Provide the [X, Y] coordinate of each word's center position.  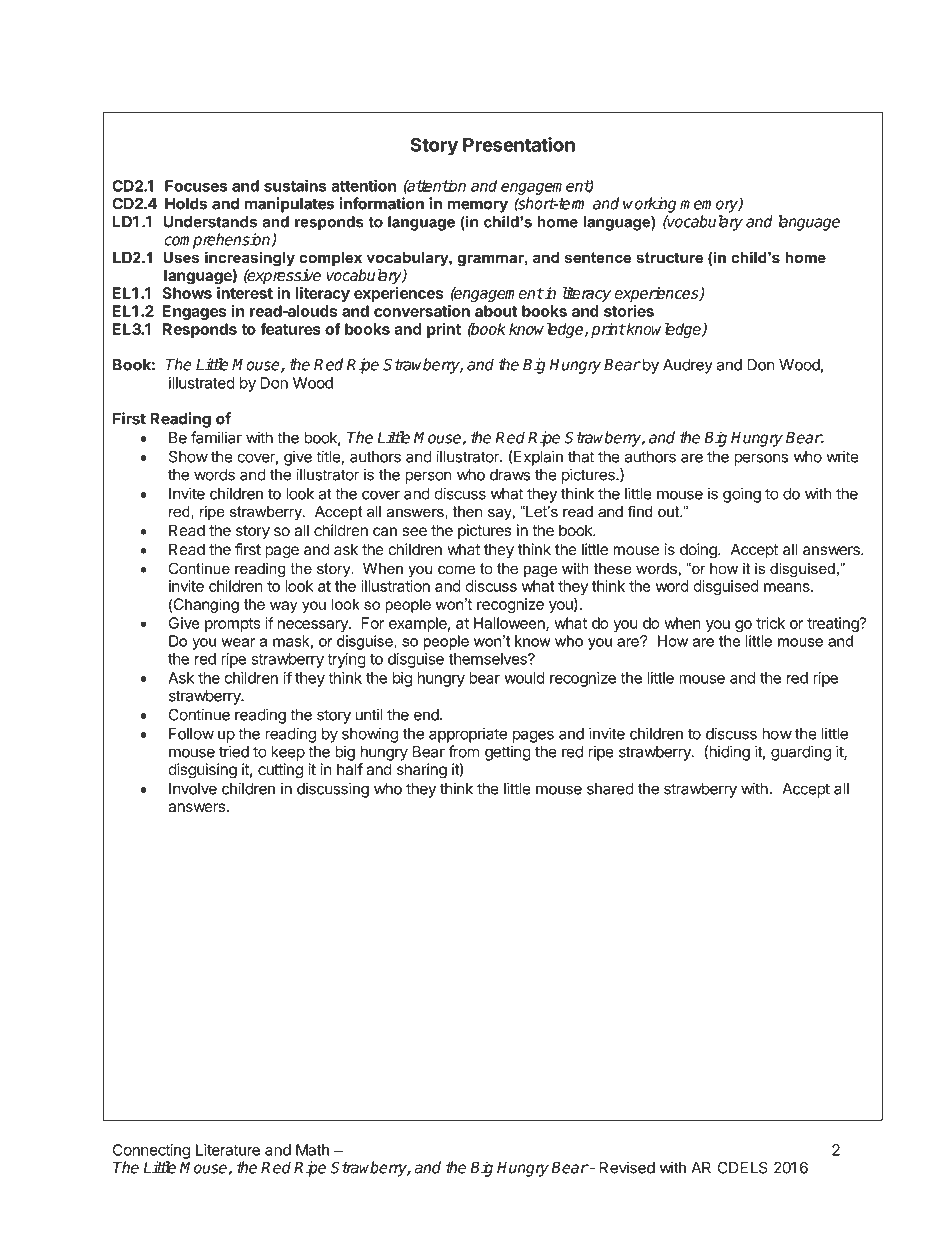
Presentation [519, 144]
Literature [228, 1150]
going [742, 495]
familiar [216, 437]
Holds [186, 204]
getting [508, 753]
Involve [193, 789]
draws [510, 475]
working [649, 205]
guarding [801, 753]
